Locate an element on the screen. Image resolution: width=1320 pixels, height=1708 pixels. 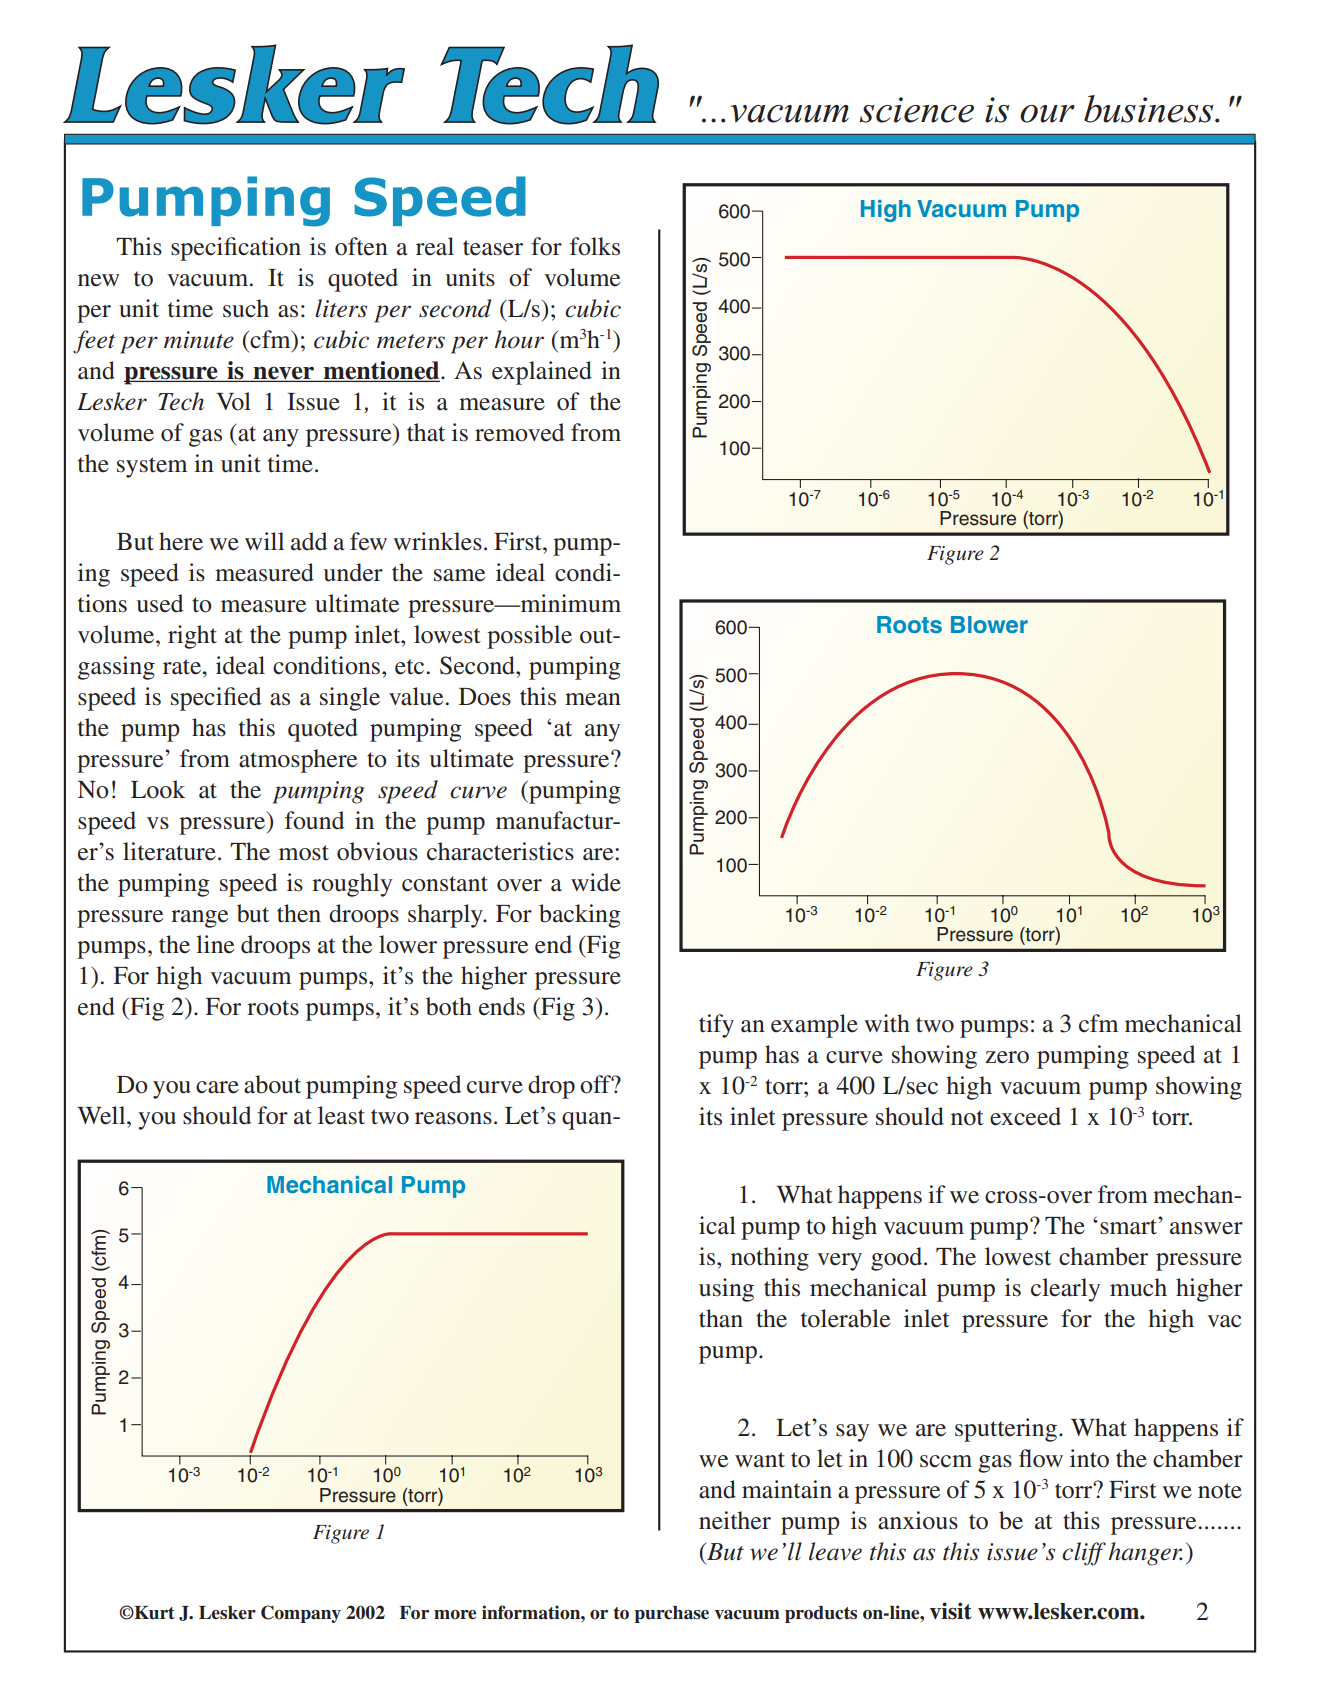
folks is located at coordinates (595, 246).
